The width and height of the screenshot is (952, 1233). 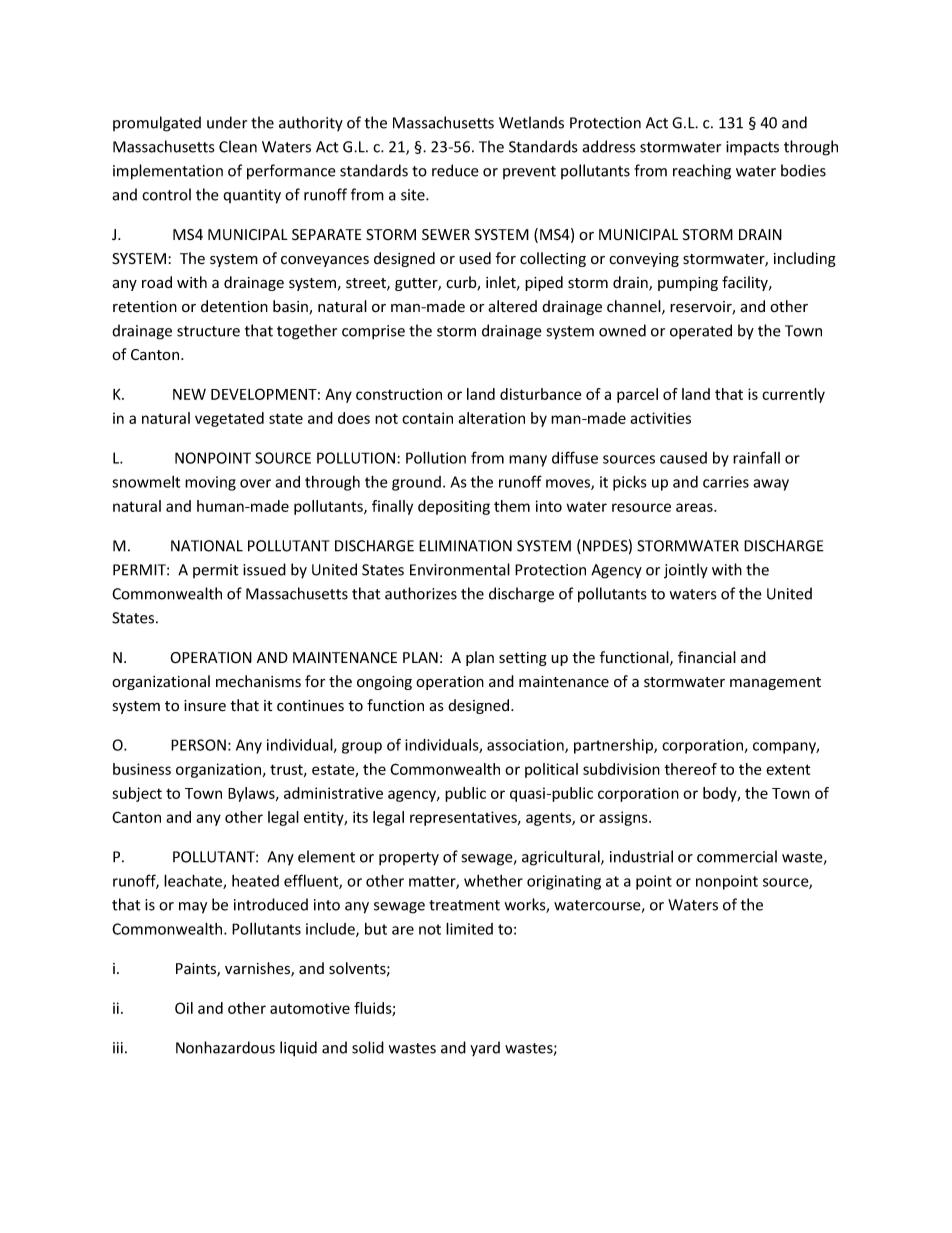 What do you see at coordinates (686, 571) in the screenshot?
I see `jointly` at bounding box center [686, 571].
